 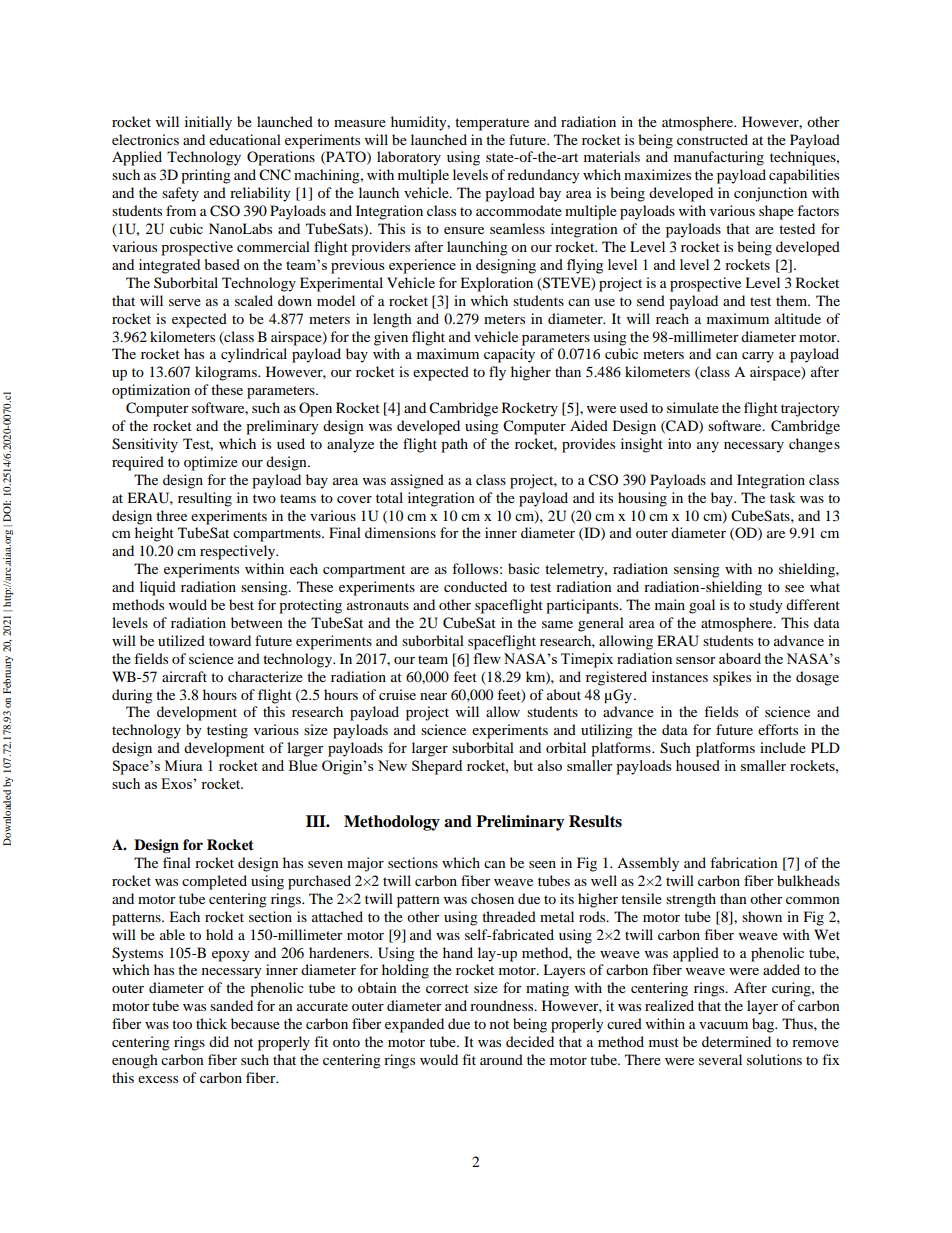 What do you see at coordinates (177, 783) in the image?
I see `Exos` at bounding box center [177, 783].
